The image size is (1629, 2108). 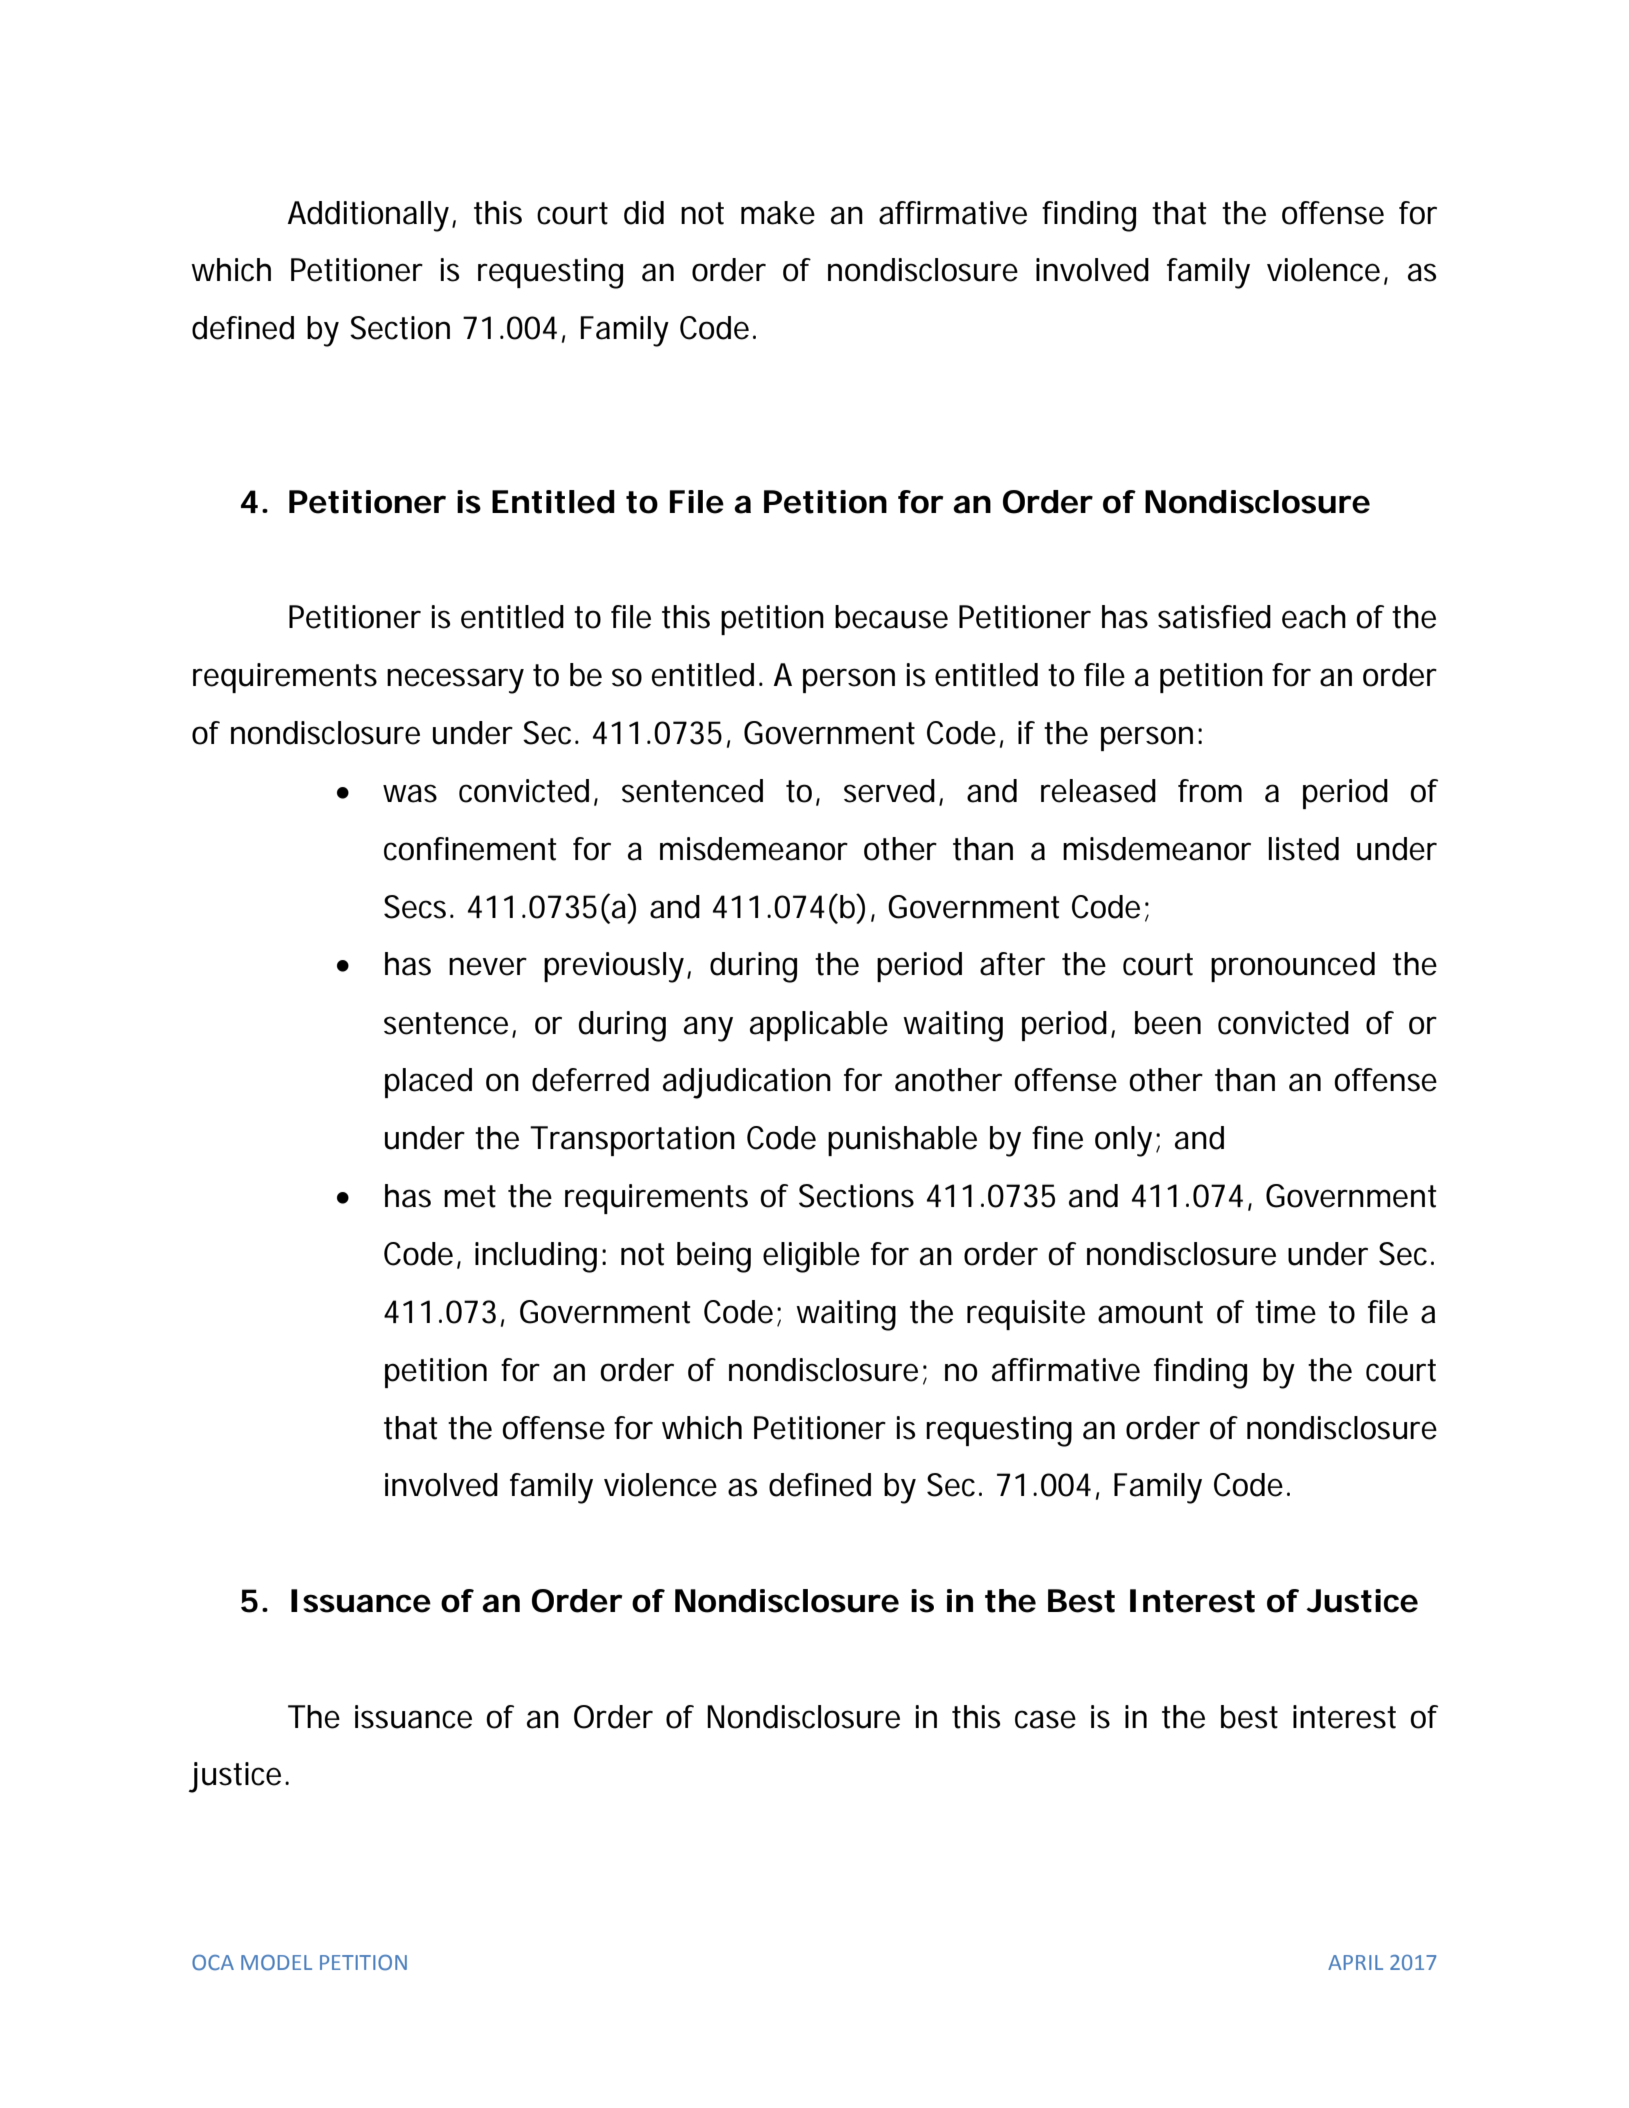 I want to click on necessary, so click(x=455, y=681).
